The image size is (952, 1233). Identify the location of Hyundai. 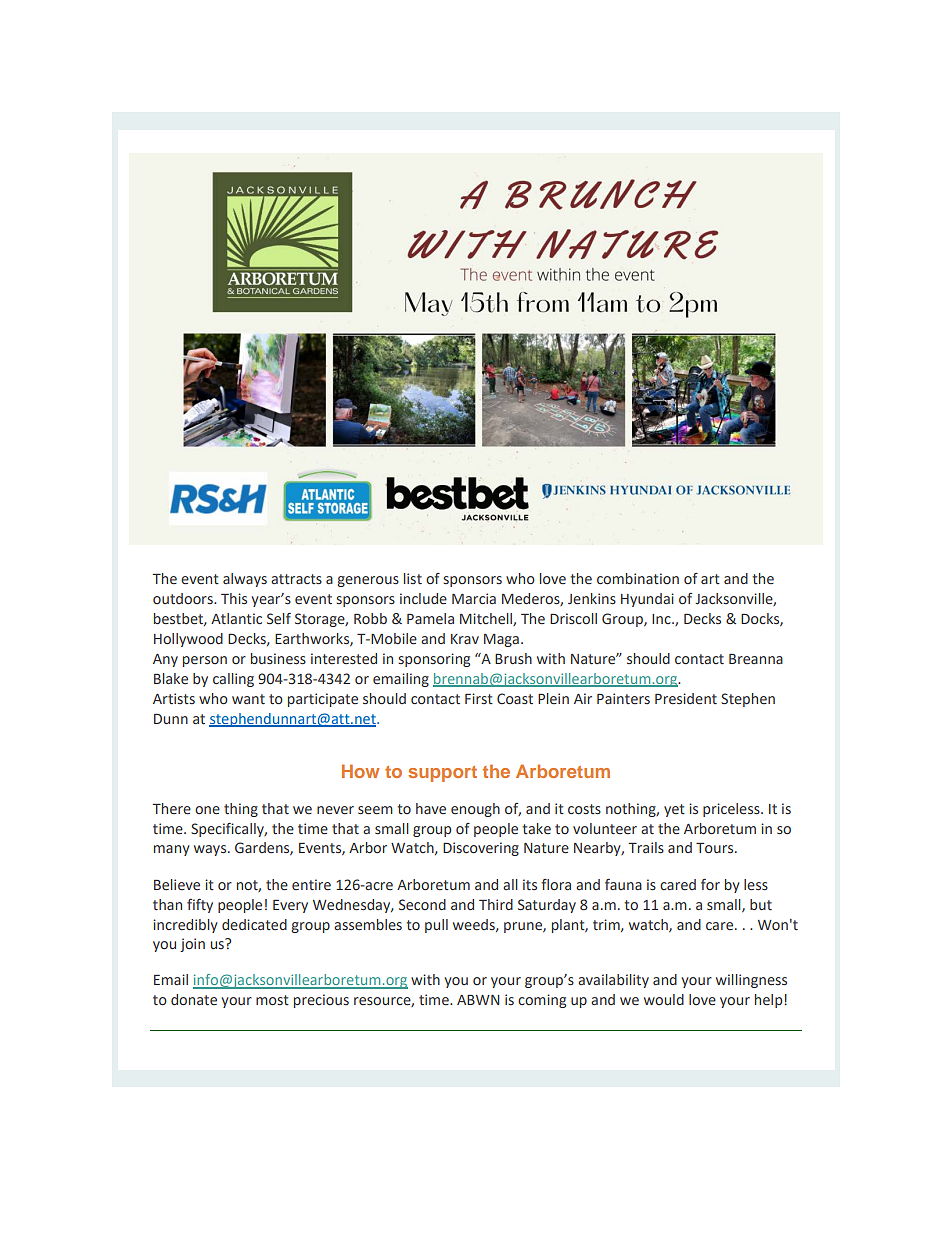
(647, 600).
